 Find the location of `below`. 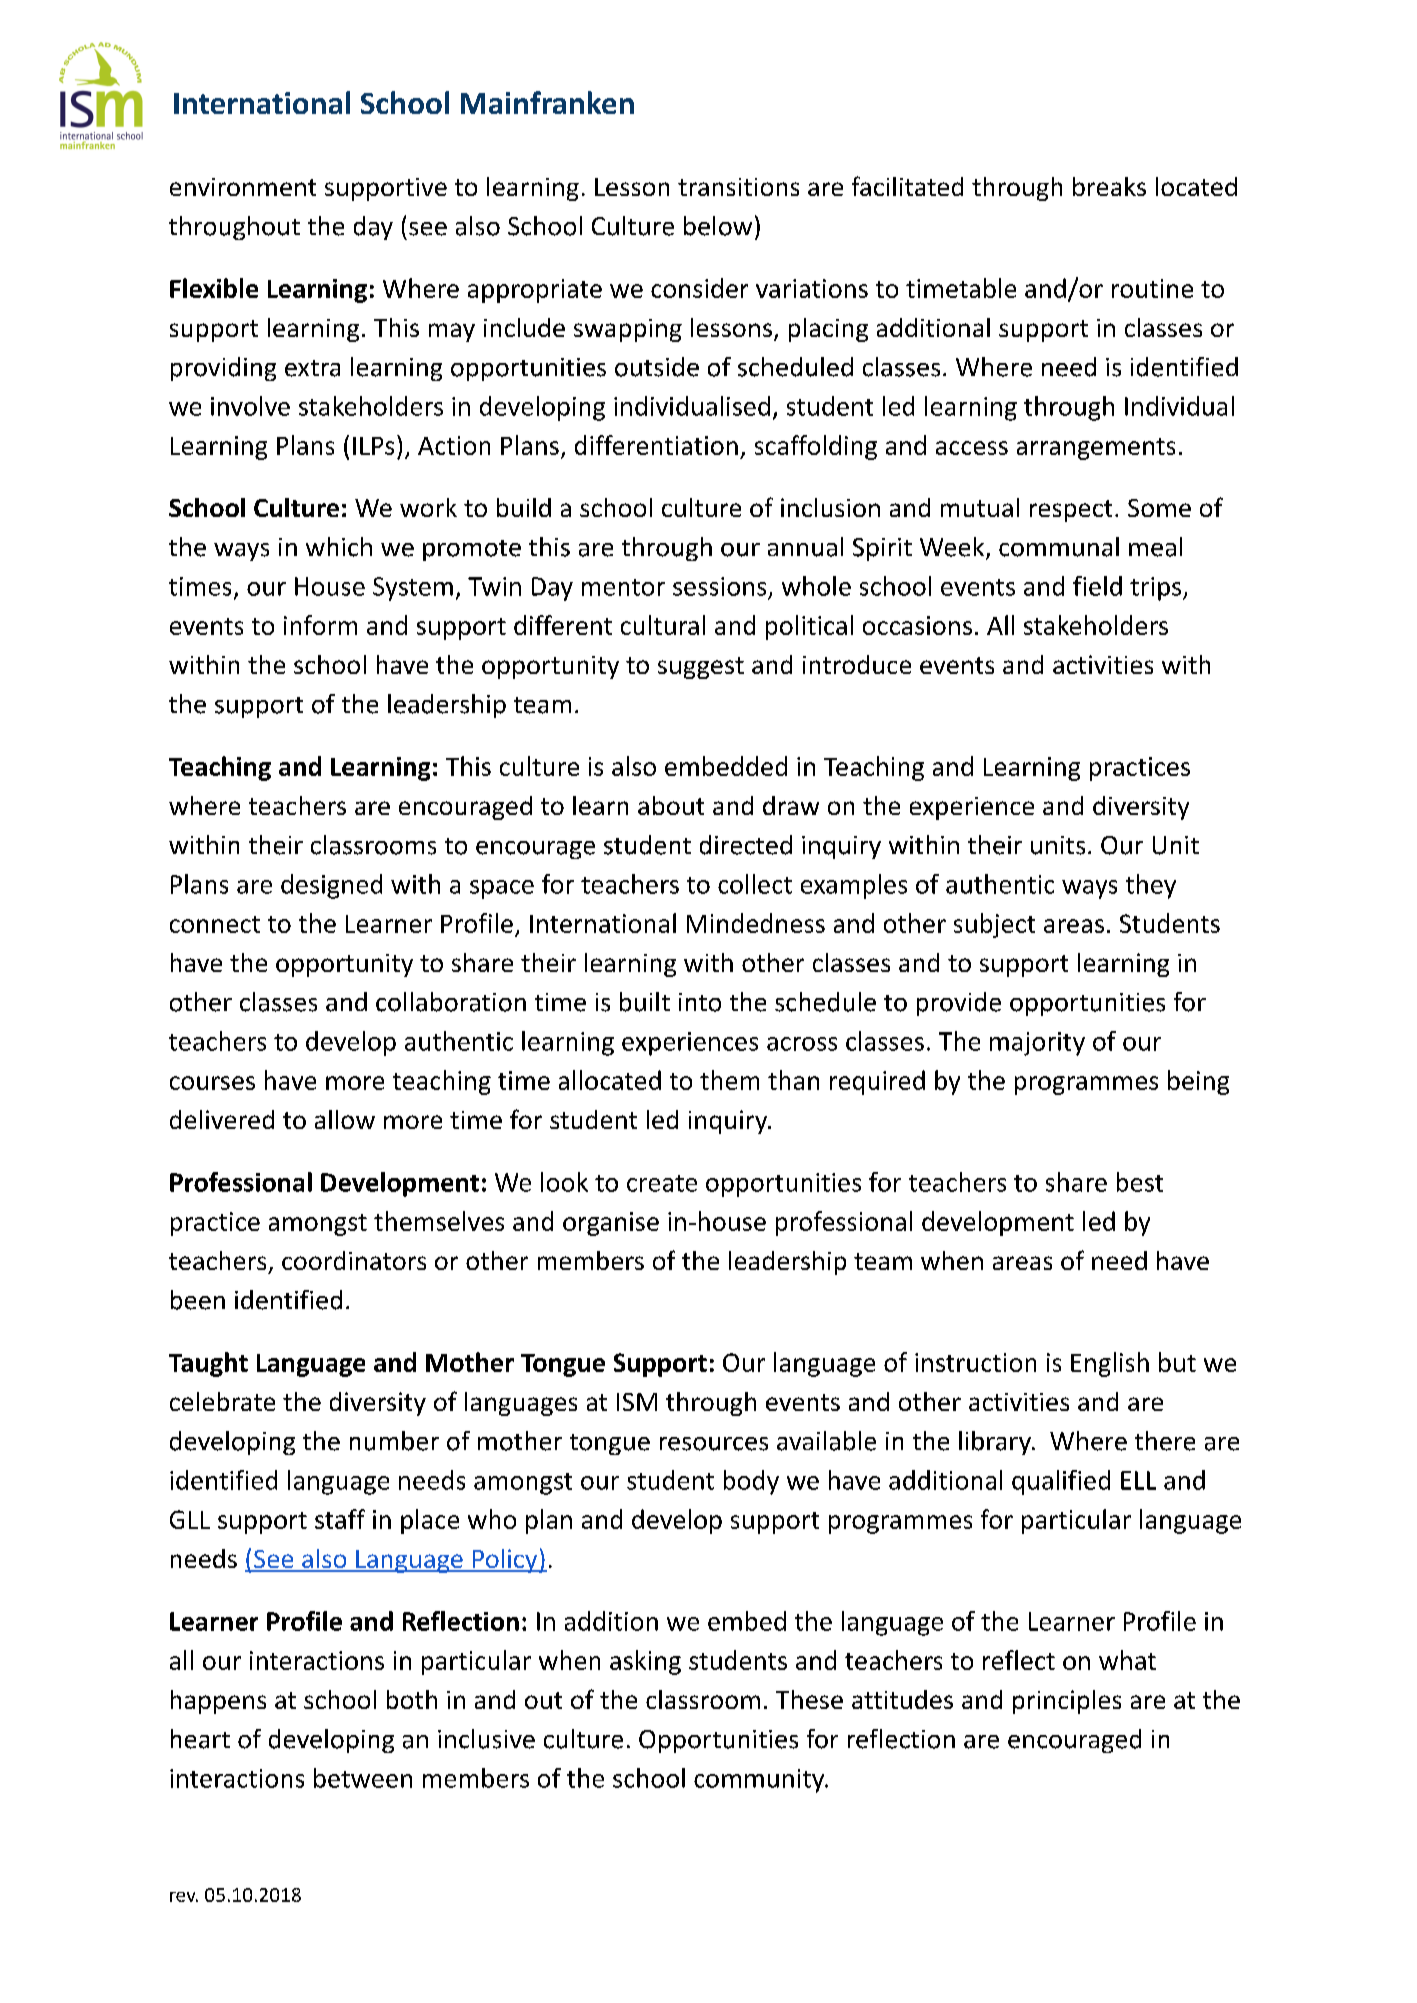

below is located at coordinates (718, 226).
